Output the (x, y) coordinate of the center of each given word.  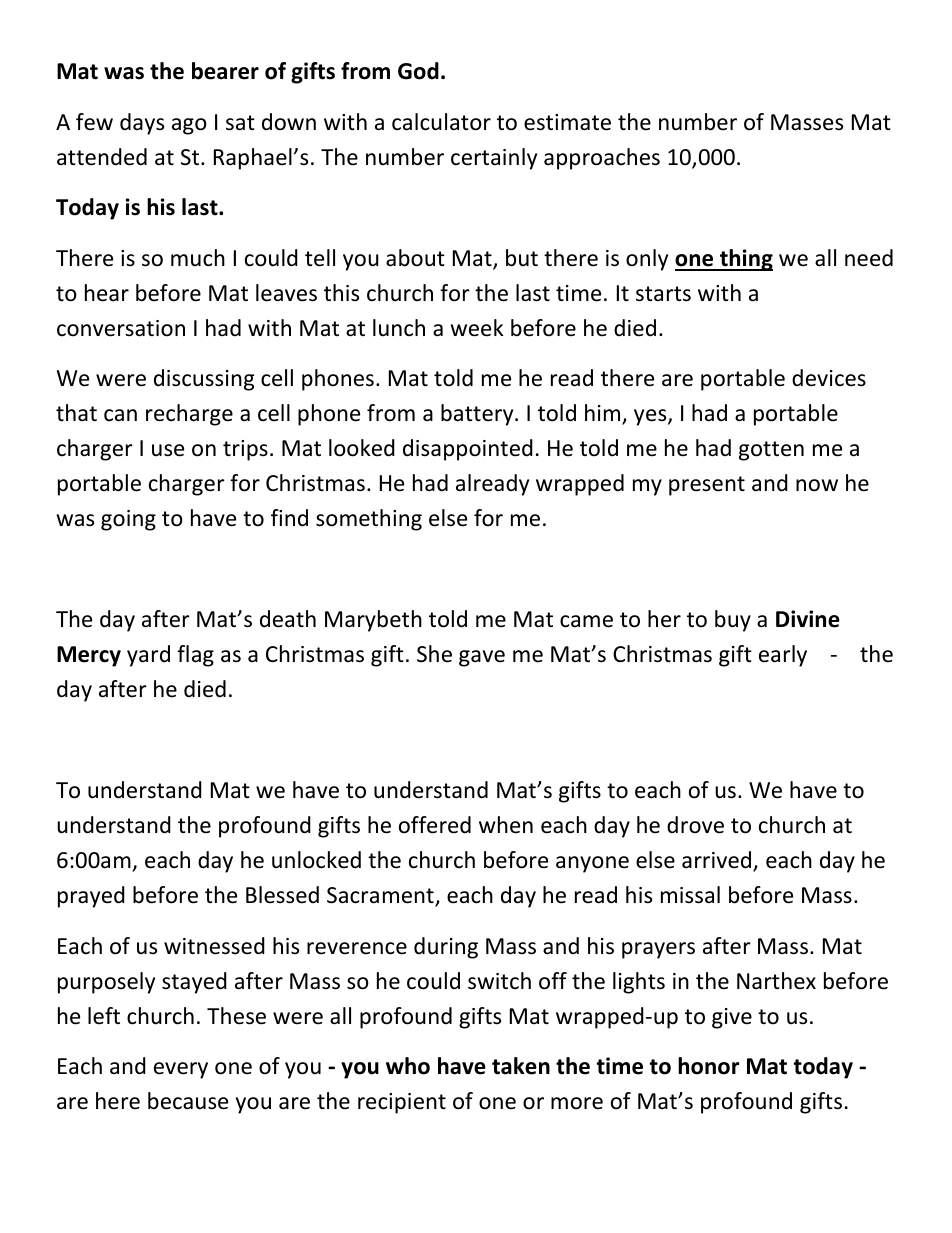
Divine (808, 619)
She (434, 654)
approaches (602, 159)
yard (148, 656)
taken (521, 1066)
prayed (91, 897)
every (181, 1070)
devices (829, 378)
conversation (121, 328)
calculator (441, 122)
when (506, 825)
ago (189, 126)
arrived (718, 861)
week (477, 328)
